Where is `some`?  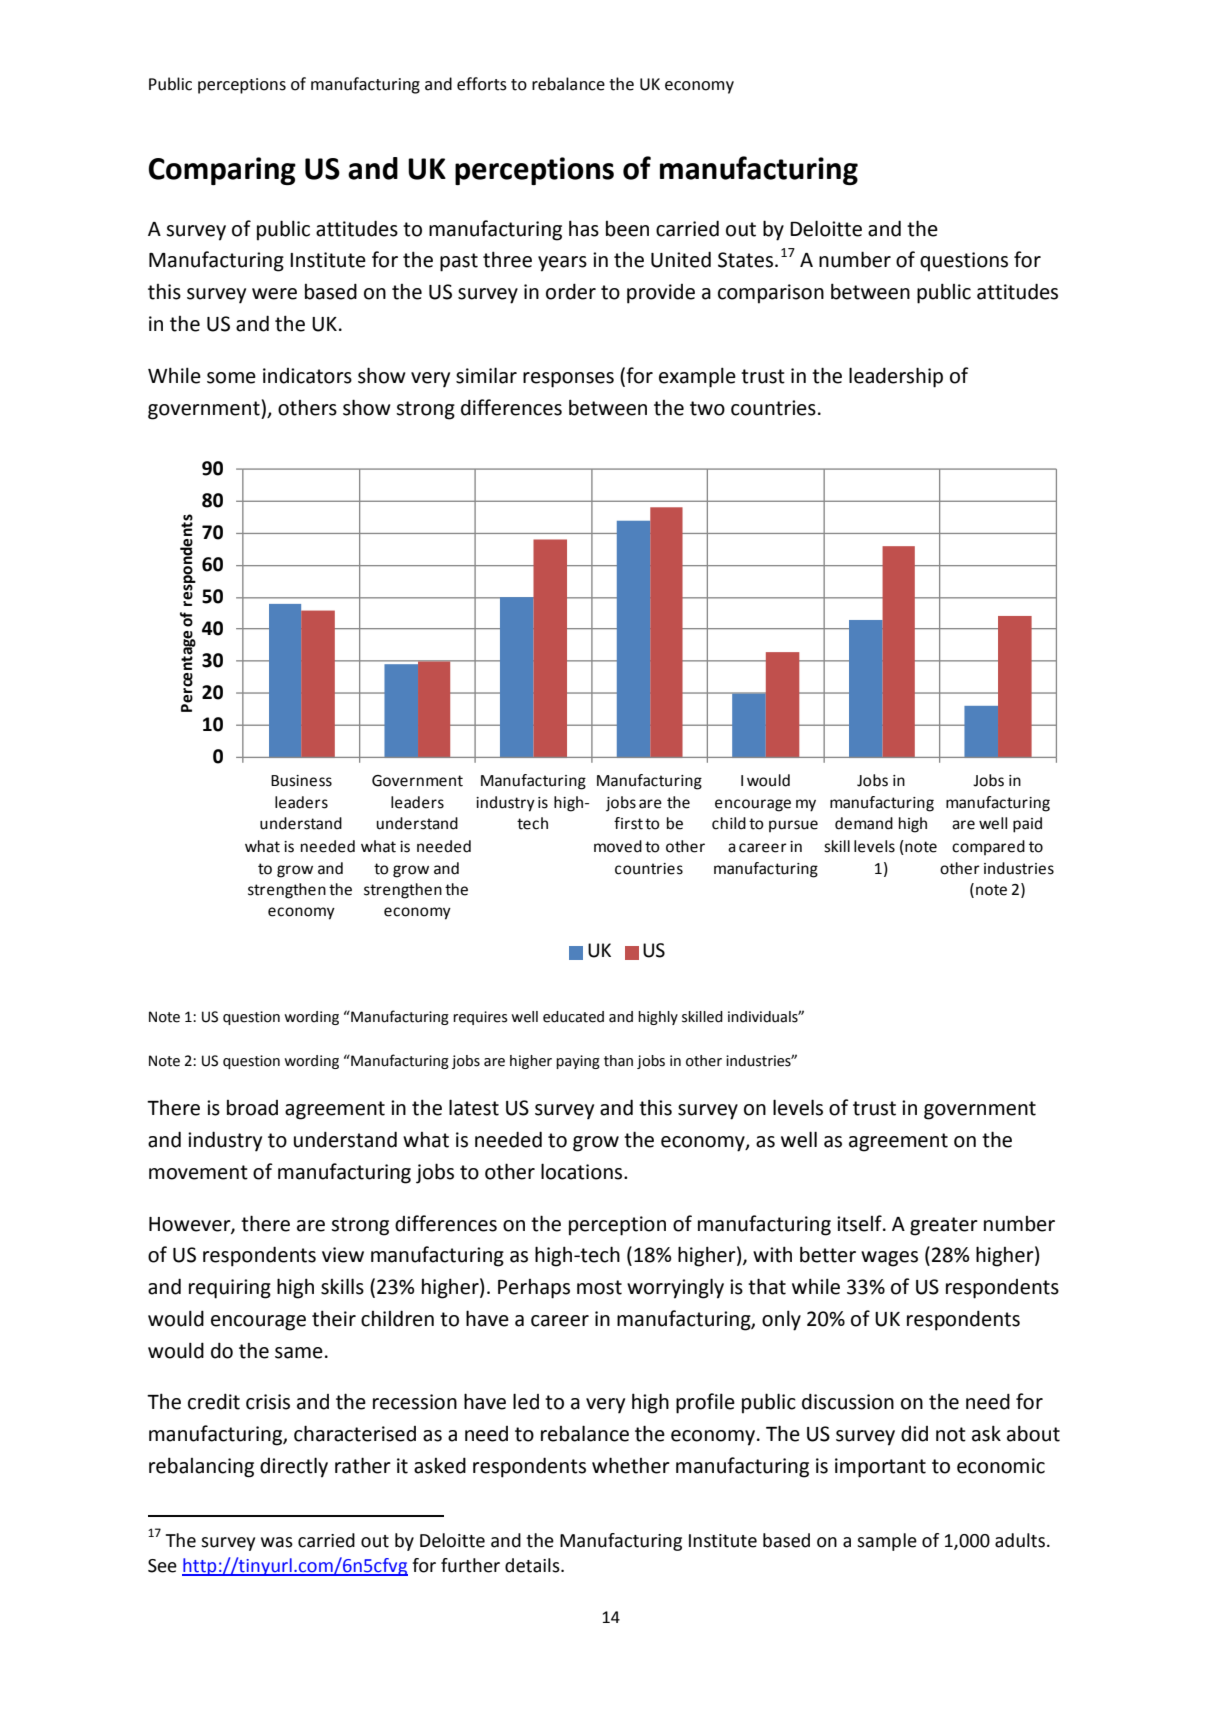
some is located at coordinates (231, 378).
